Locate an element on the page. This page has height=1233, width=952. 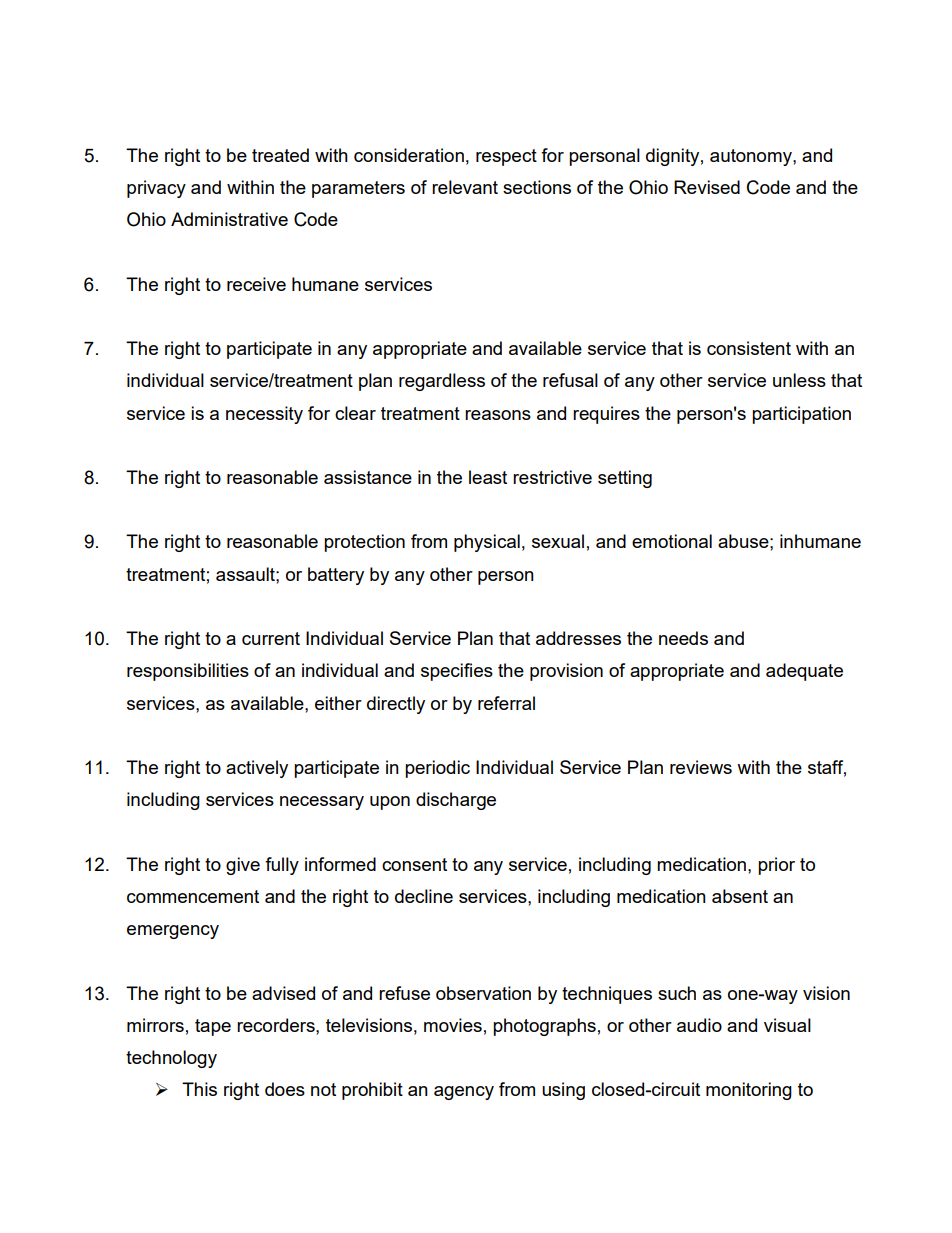
Revised is located at coordinates (707, 187).
